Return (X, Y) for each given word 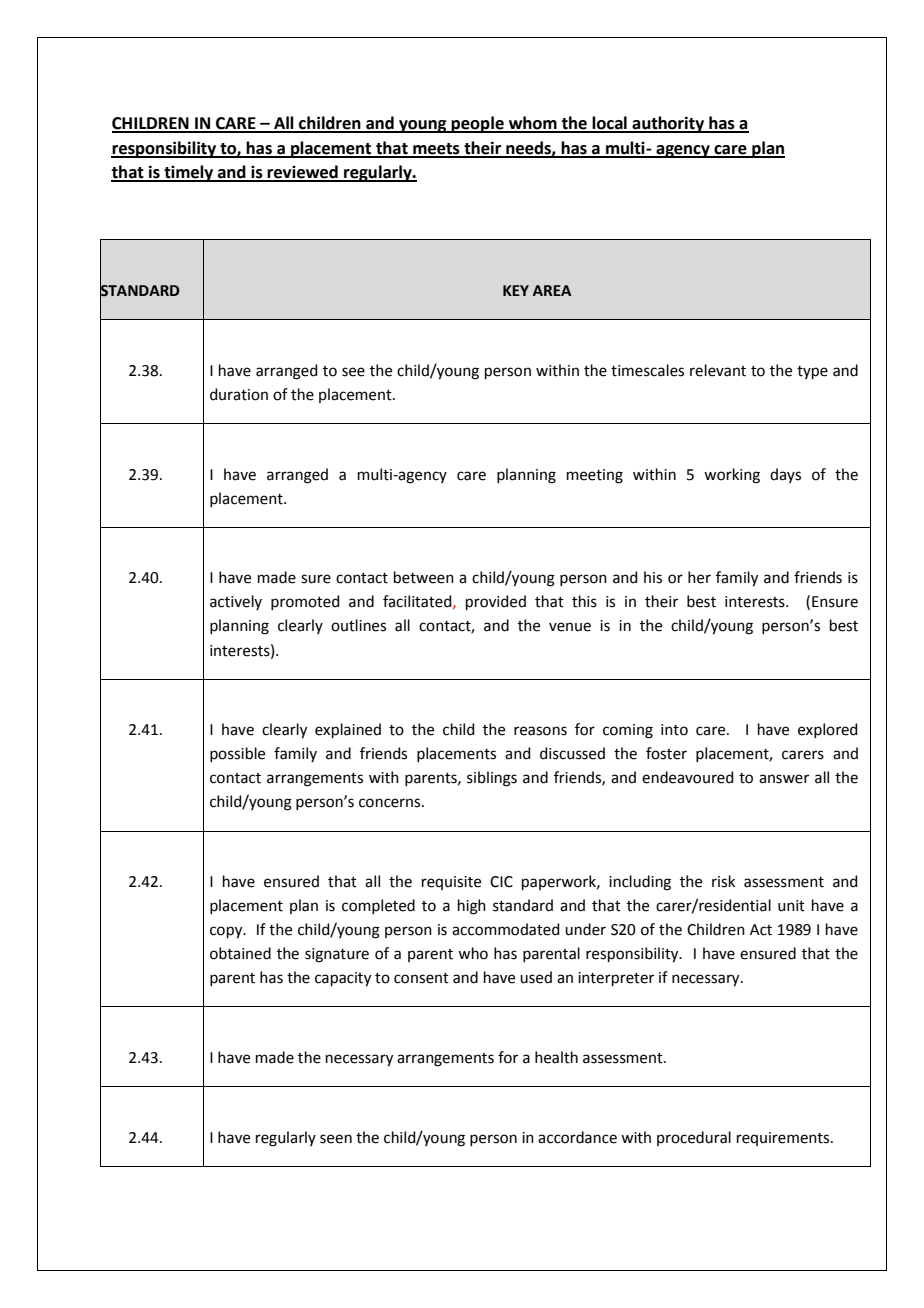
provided (496, 602)
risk (723, 881)
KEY (516, 290)
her (699, 577)
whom (533, 124)
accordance (577, 1137)
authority (668, 124)
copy (227, 932)
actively (236, 602)
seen (336, 1139)
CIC (501, 882)
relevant (718, 370)
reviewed (303, 173)
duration (239, 394)
